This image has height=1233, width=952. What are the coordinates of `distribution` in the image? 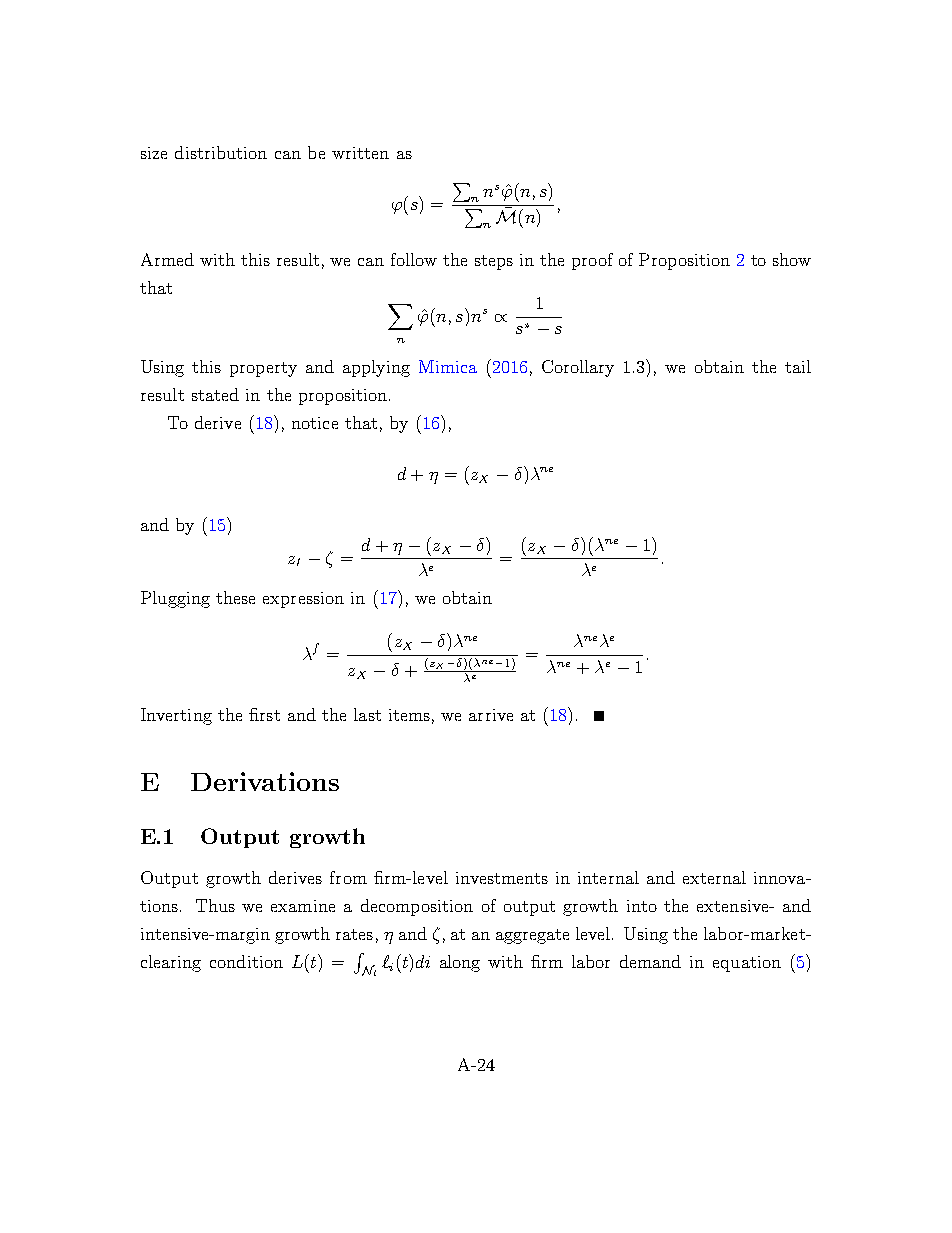 It's located at (221, 152).
